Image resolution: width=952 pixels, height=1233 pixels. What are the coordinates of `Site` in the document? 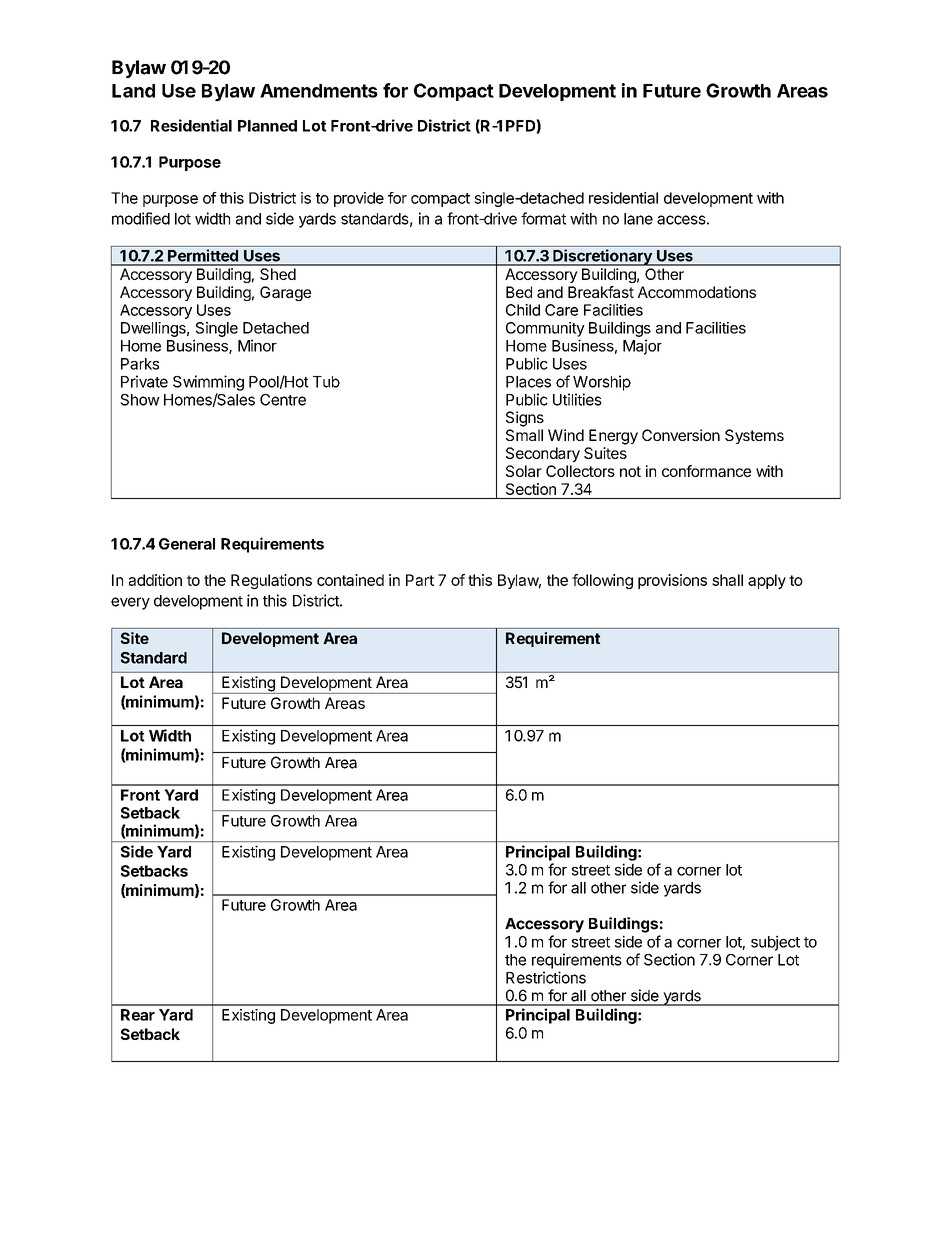 It's located at (135, 638).
